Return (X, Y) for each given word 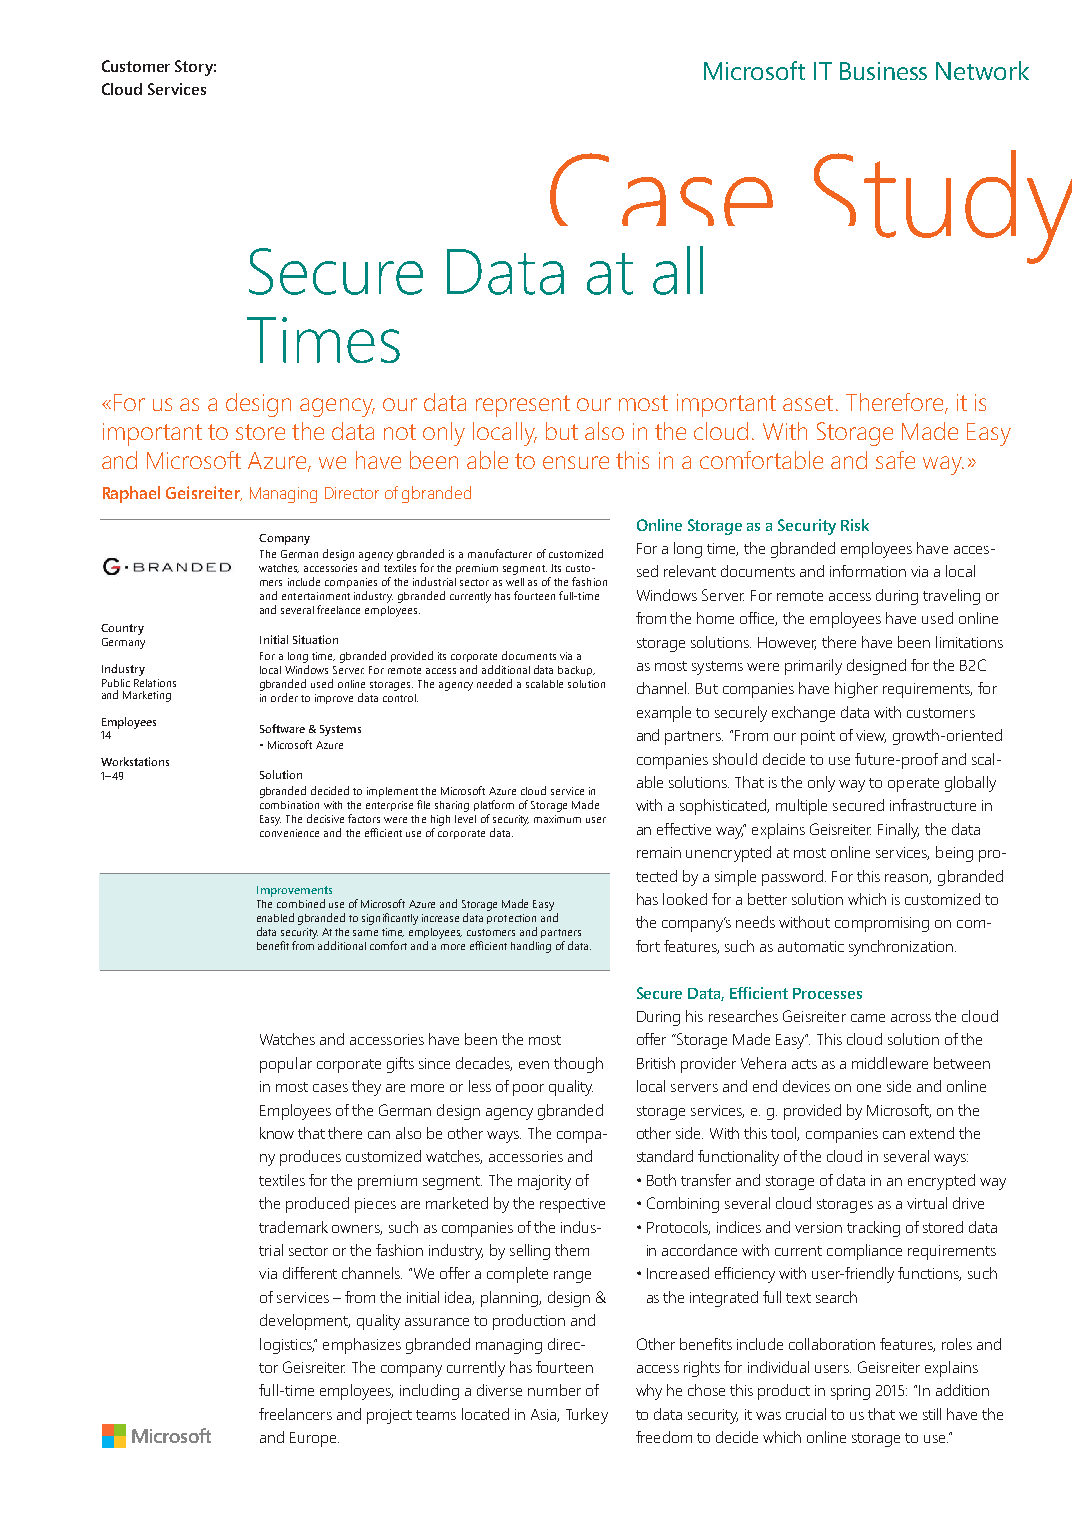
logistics (287, 1346)
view (871, 736)
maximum (557, 819)
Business (883, 71)
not (400, 432)
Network (982, 70)
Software (282, 728)
